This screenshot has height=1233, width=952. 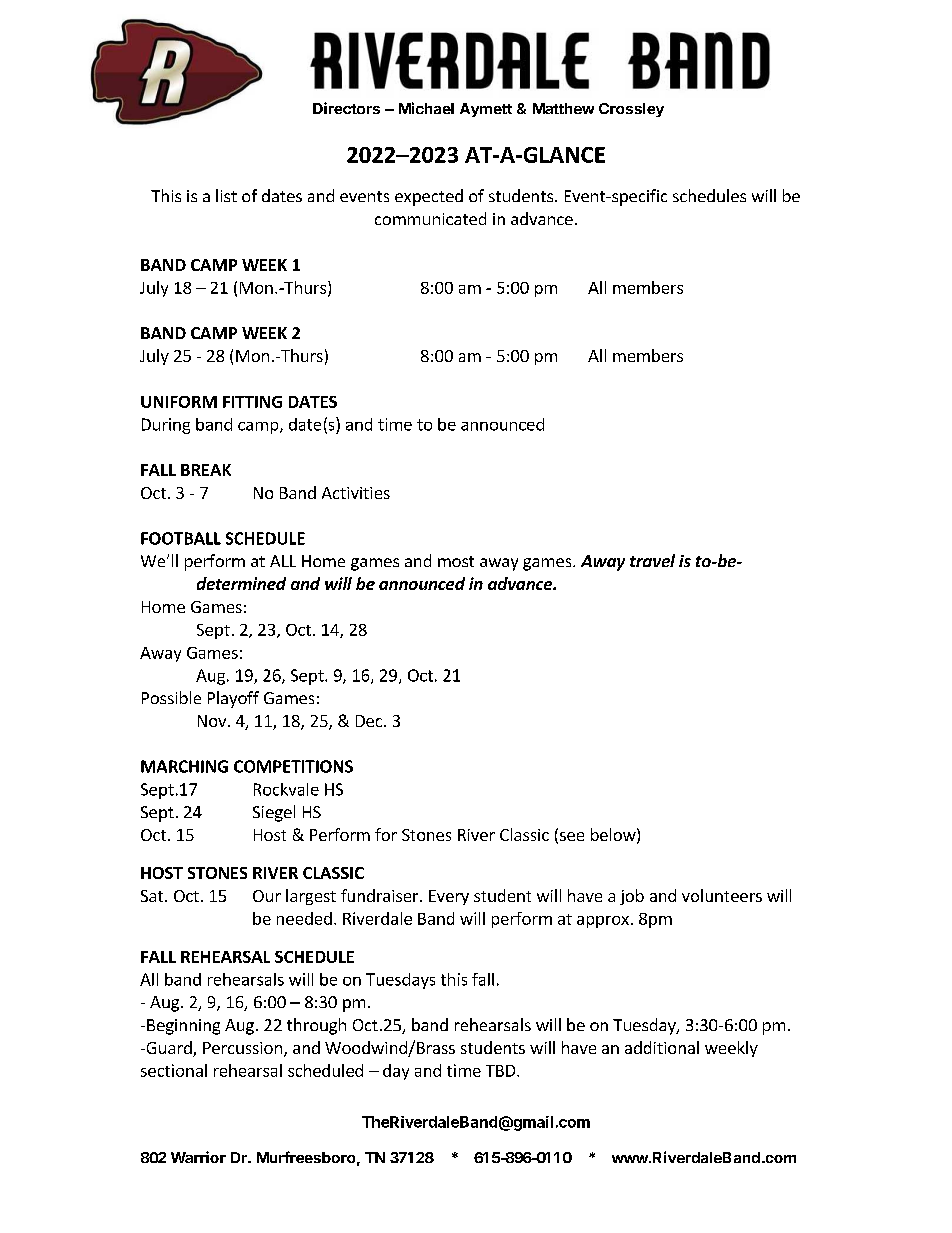 What do you see at coordinates (198, 1157) in the screenshot?
I see `Warrior` at bounding box center [198, 1157].
